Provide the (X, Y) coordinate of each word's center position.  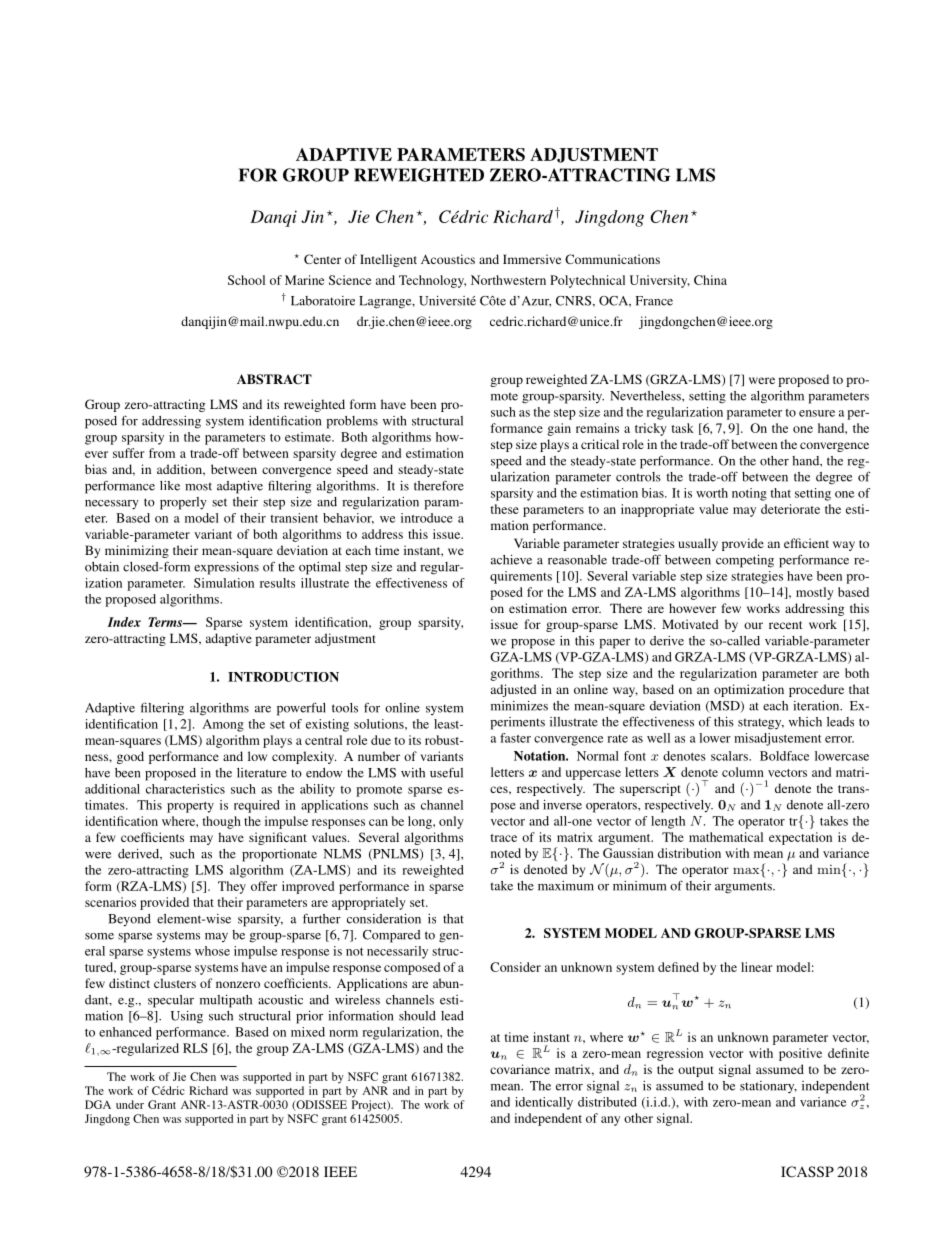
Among (223, 725)
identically (544, 1103)
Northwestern (508, 280)
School (246, 280)
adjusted (514, 690)
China (710, 280)
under (130, 1104)
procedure (816, 690)
